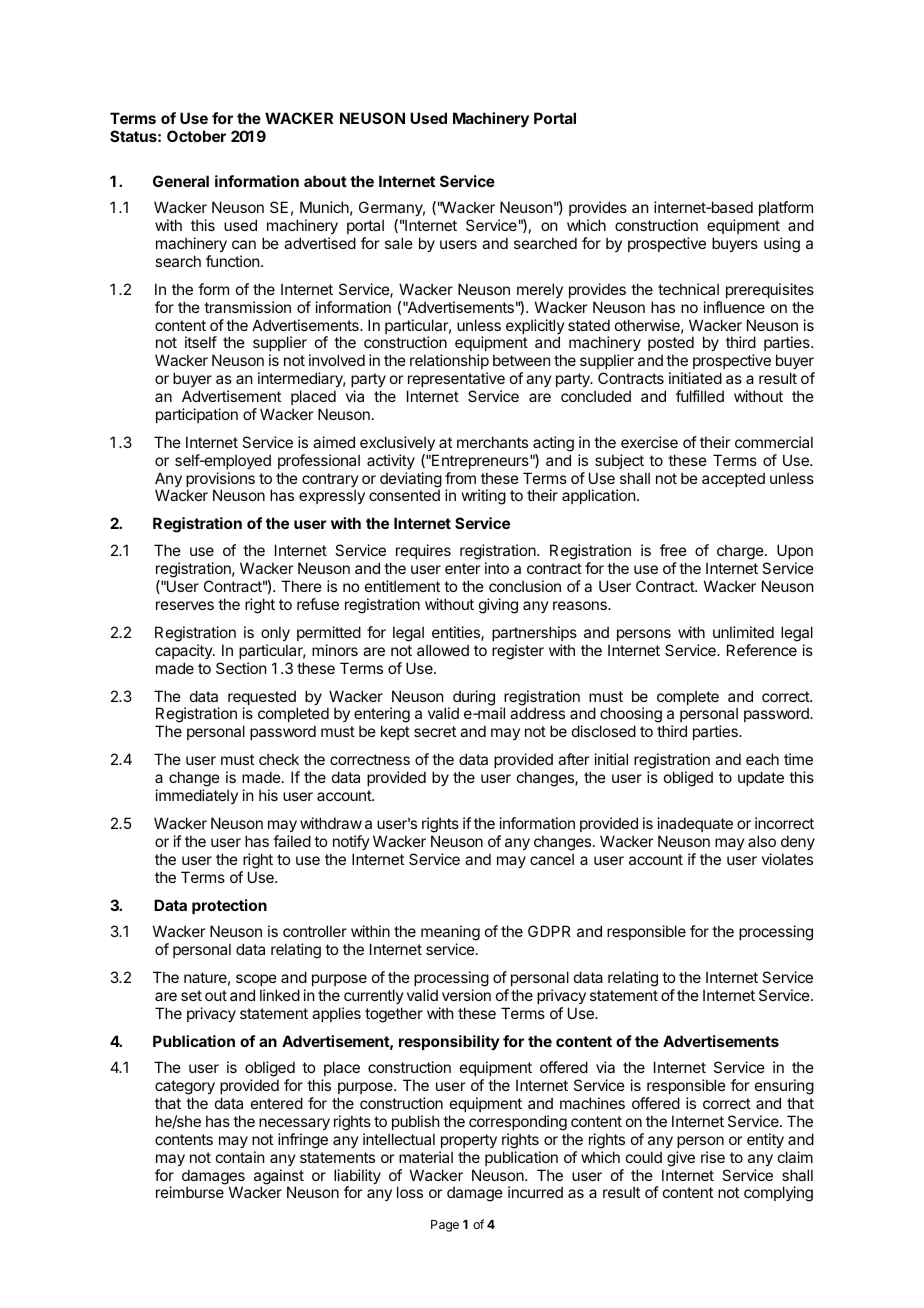 The image size is (924, 1308). Describe the element at coordinates (492, 442) in the image. I see `merchants` at that location.
